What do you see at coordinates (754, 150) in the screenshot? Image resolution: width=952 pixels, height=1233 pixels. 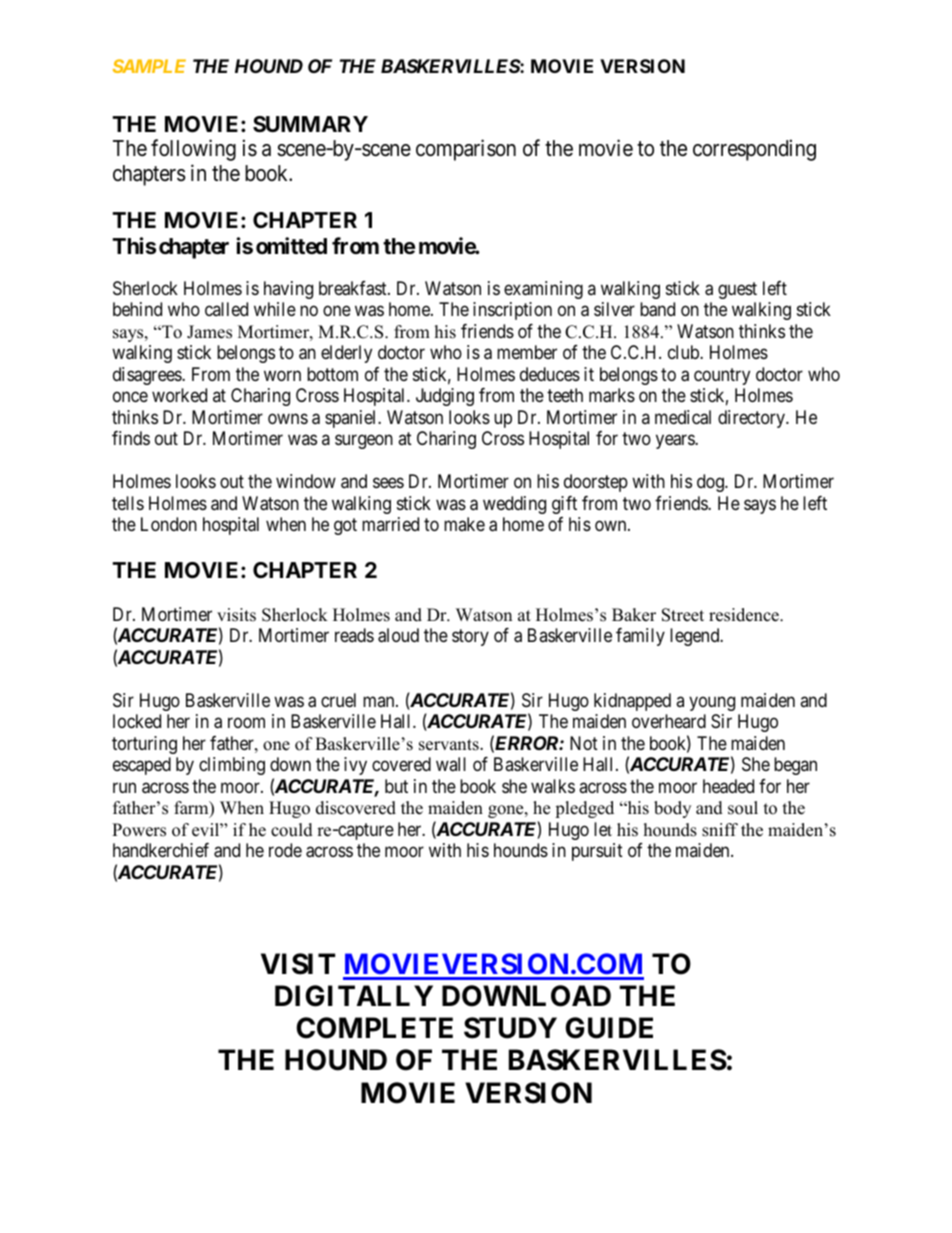 I see `corresponding` at bounding box center [754, 150].
